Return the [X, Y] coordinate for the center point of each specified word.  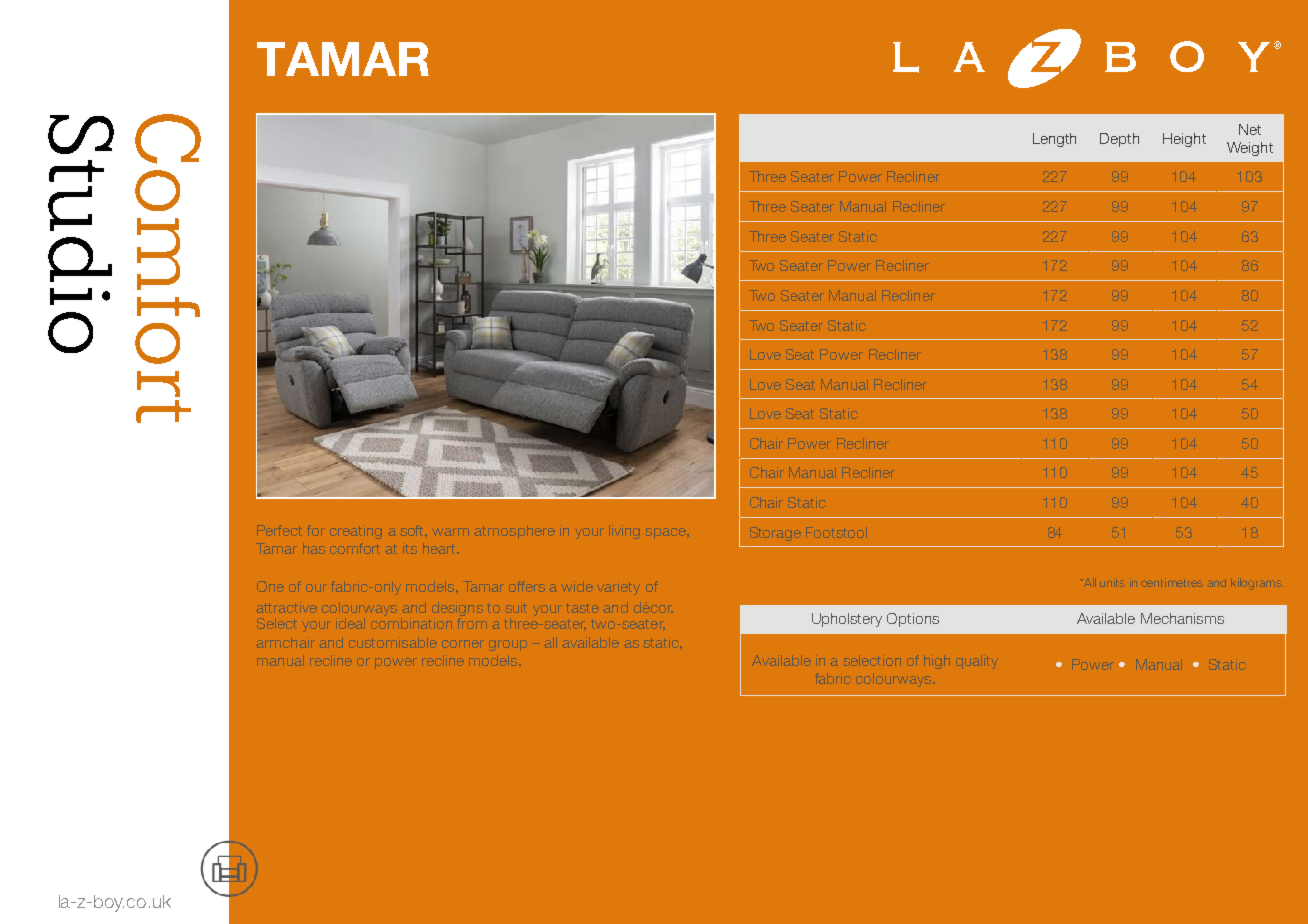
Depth [1119, 140]
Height [1184, 140]
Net [1250, 129]
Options [913, 620]
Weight [1250, 149]
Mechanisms [1182, 618]
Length [1054, 140]
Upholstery [847, 620]
